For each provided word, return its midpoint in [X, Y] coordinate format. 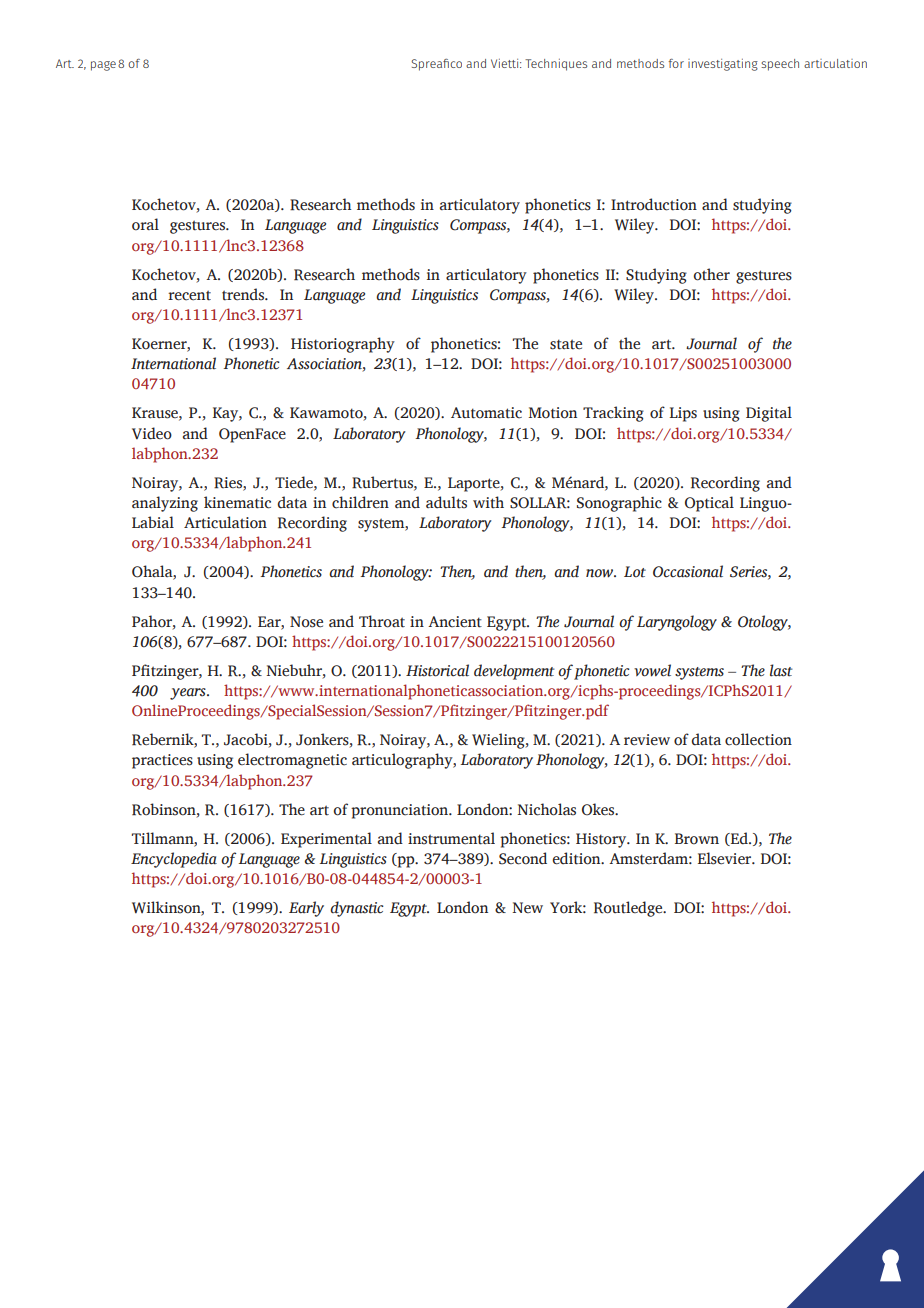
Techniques [556, 65]
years [189, 694]
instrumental [451, 838]
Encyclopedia [174, 860]
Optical [709, 504]
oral [145, 224]
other [711, 274]
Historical [437, 670]
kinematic [237, 502]
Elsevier [726, 858]
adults [446, 502]
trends [244, 294]
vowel [652, 670]
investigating [723, 65]
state [566, 344]
